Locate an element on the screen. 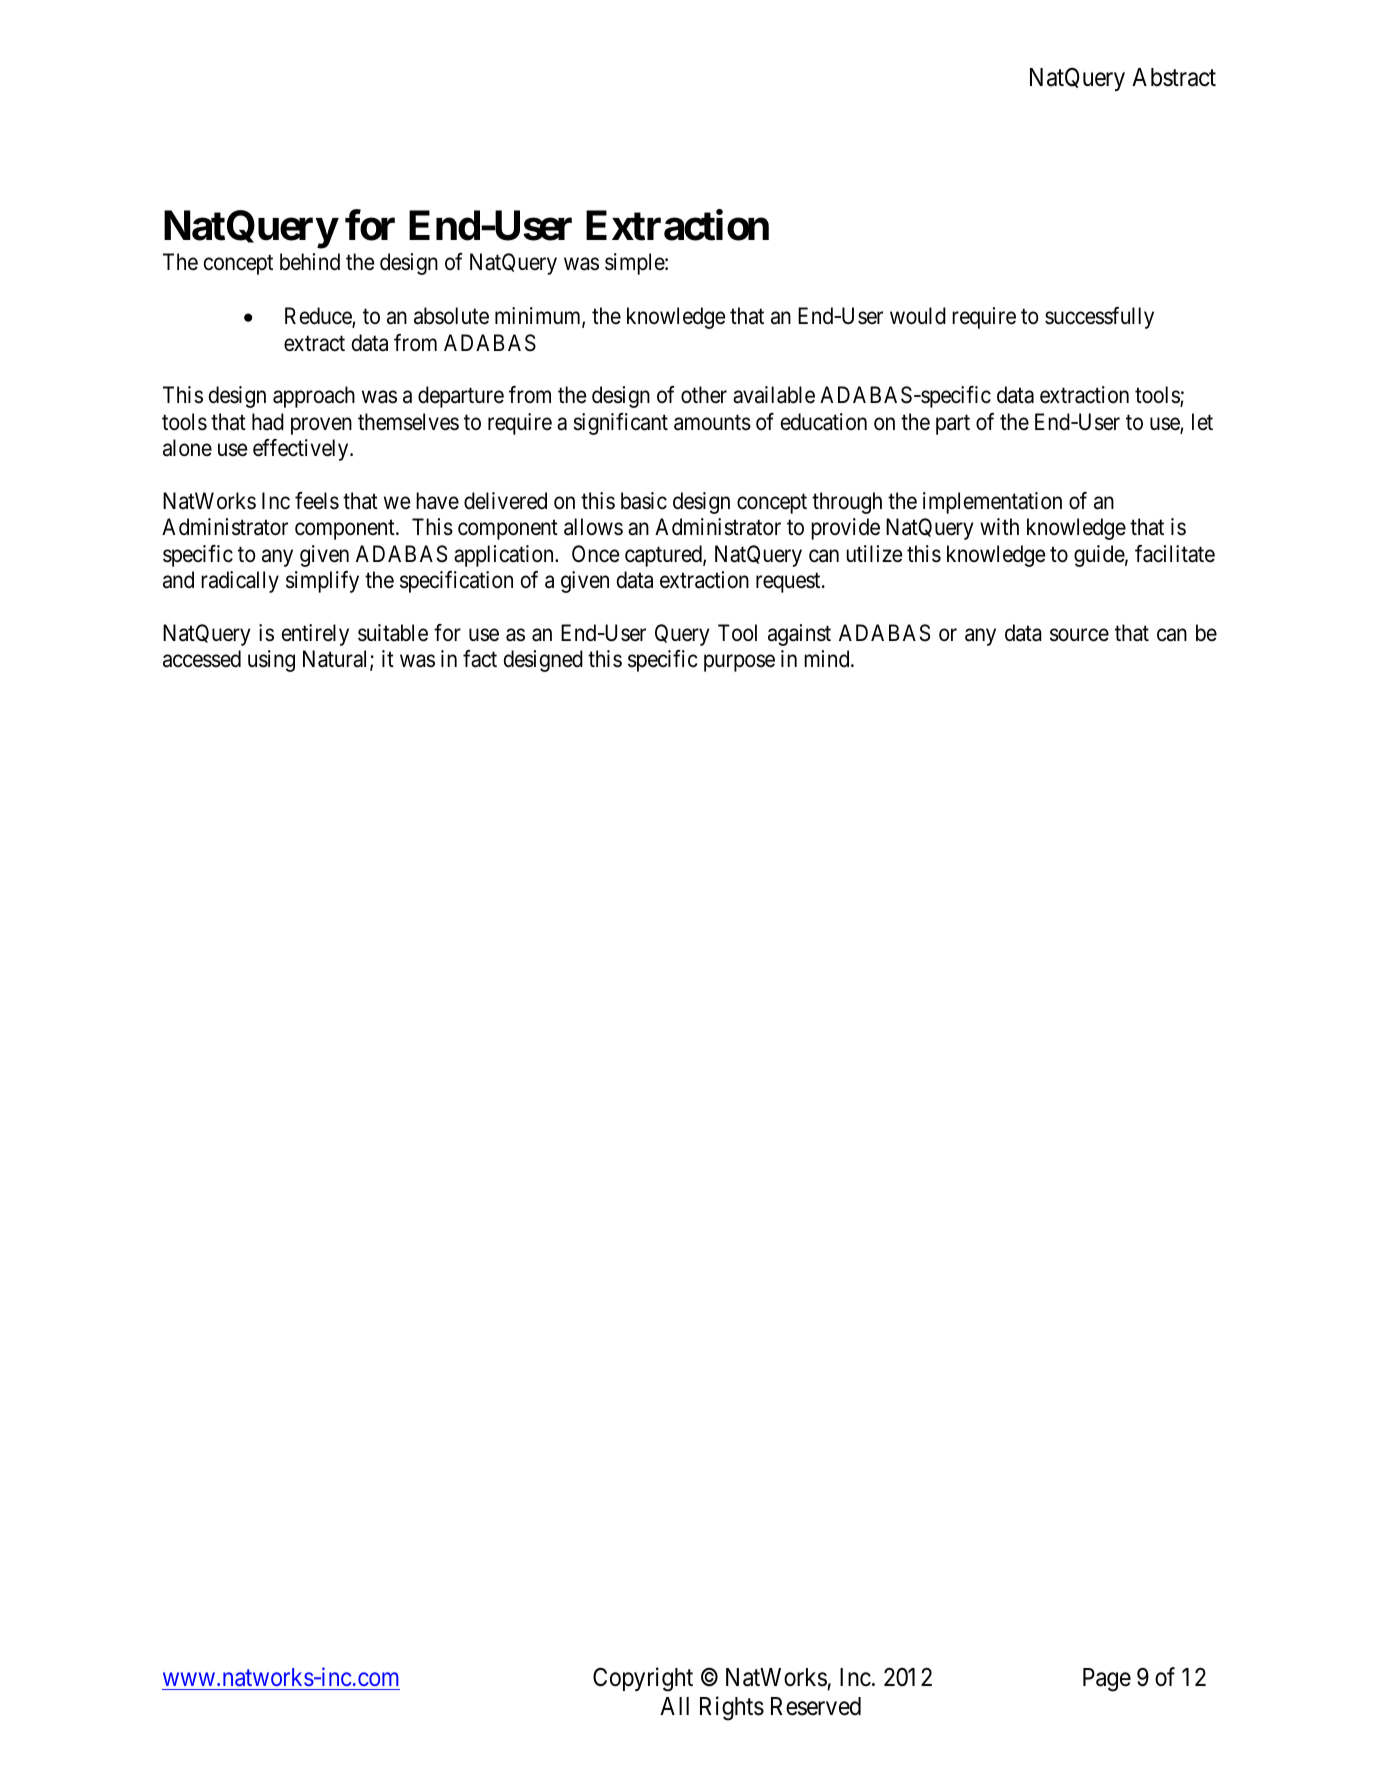 The image size is (1378, 1784). Copyright is located at coordinates (643, 1679).
